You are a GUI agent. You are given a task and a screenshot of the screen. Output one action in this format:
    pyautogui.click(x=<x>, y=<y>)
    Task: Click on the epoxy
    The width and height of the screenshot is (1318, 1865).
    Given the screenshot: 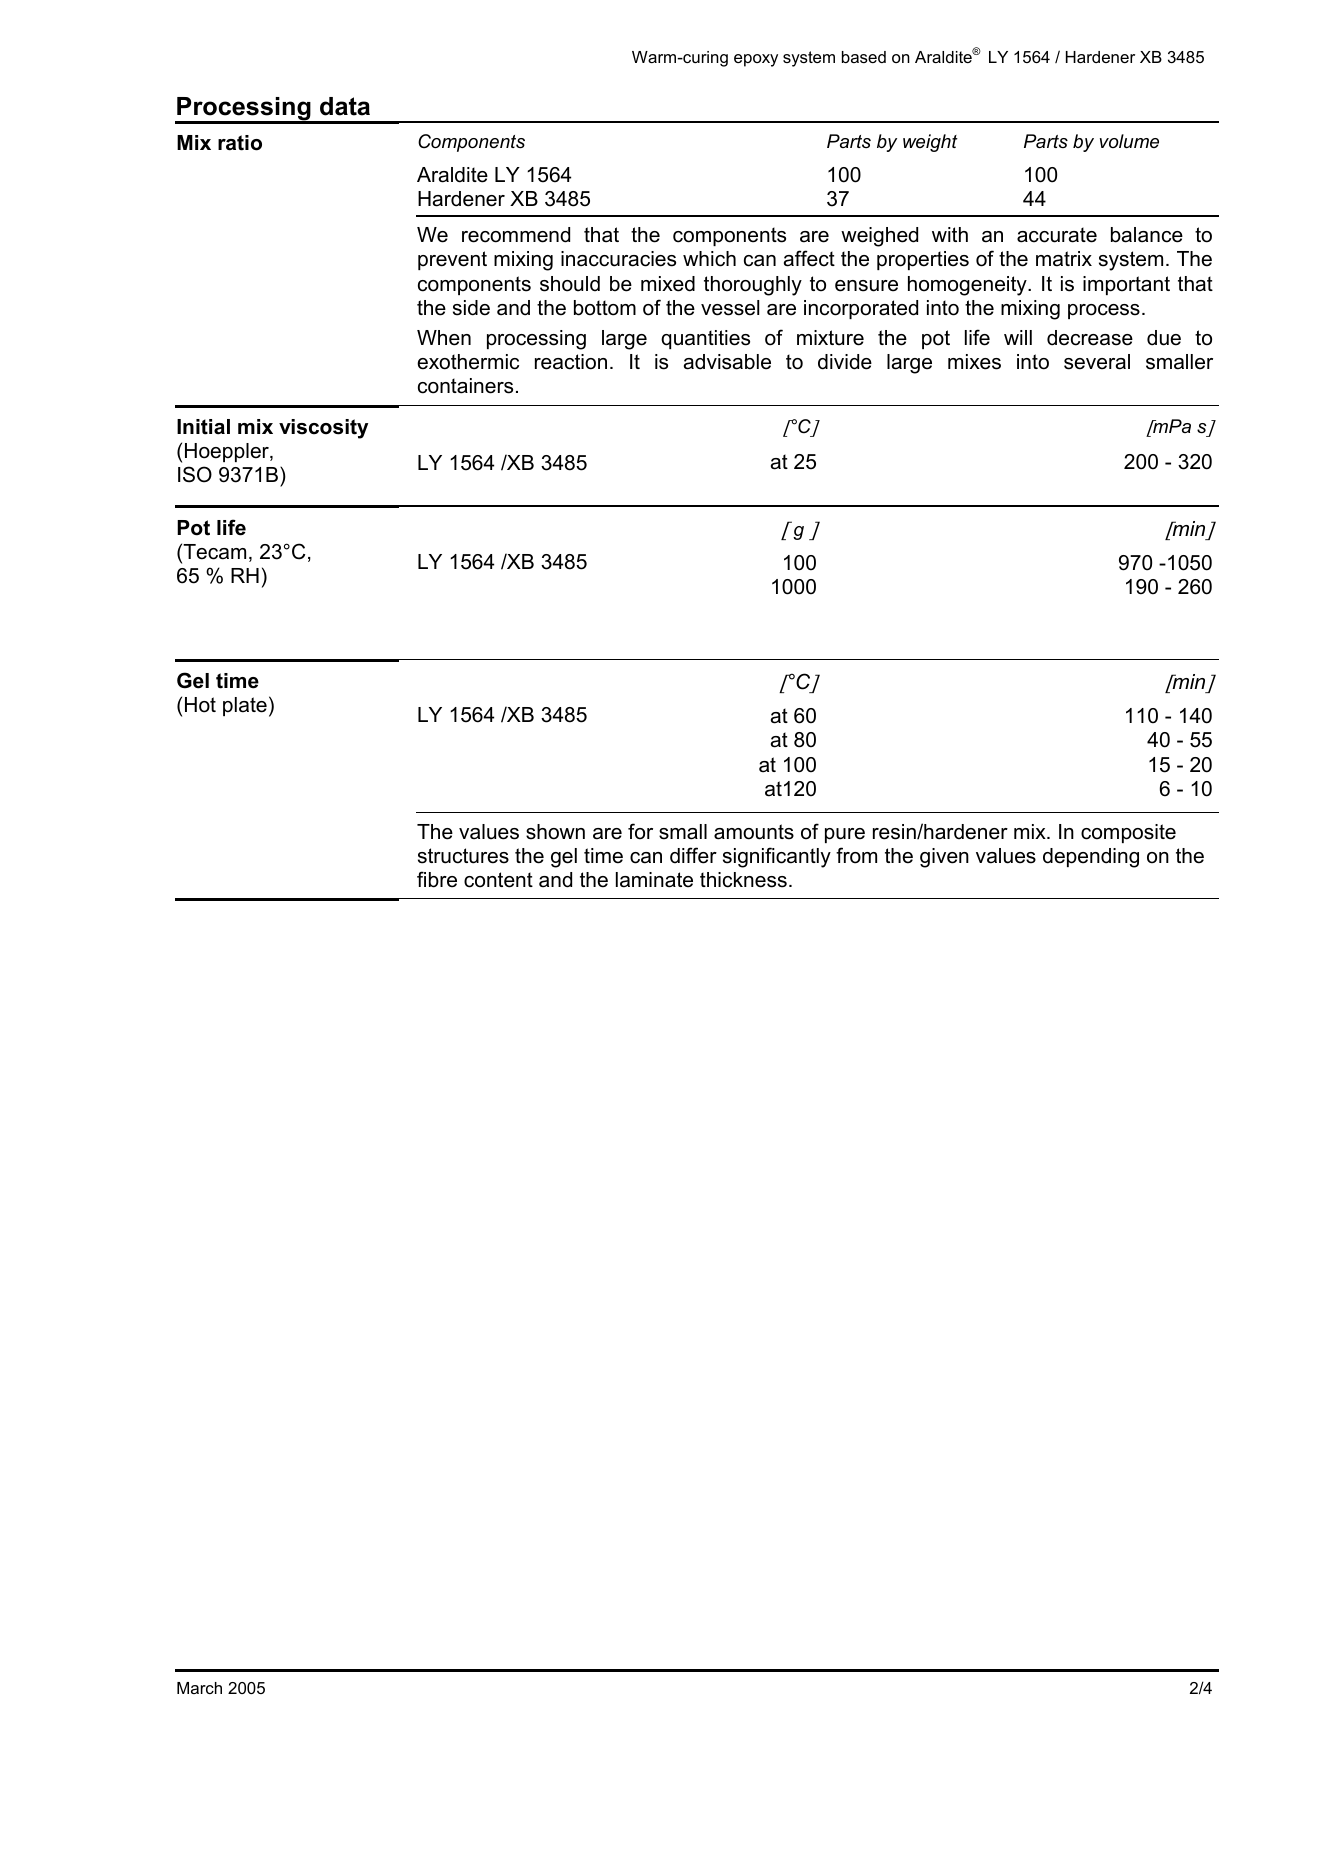 What is the action you would take?
    pyautogui.click(x=756, y=60)
